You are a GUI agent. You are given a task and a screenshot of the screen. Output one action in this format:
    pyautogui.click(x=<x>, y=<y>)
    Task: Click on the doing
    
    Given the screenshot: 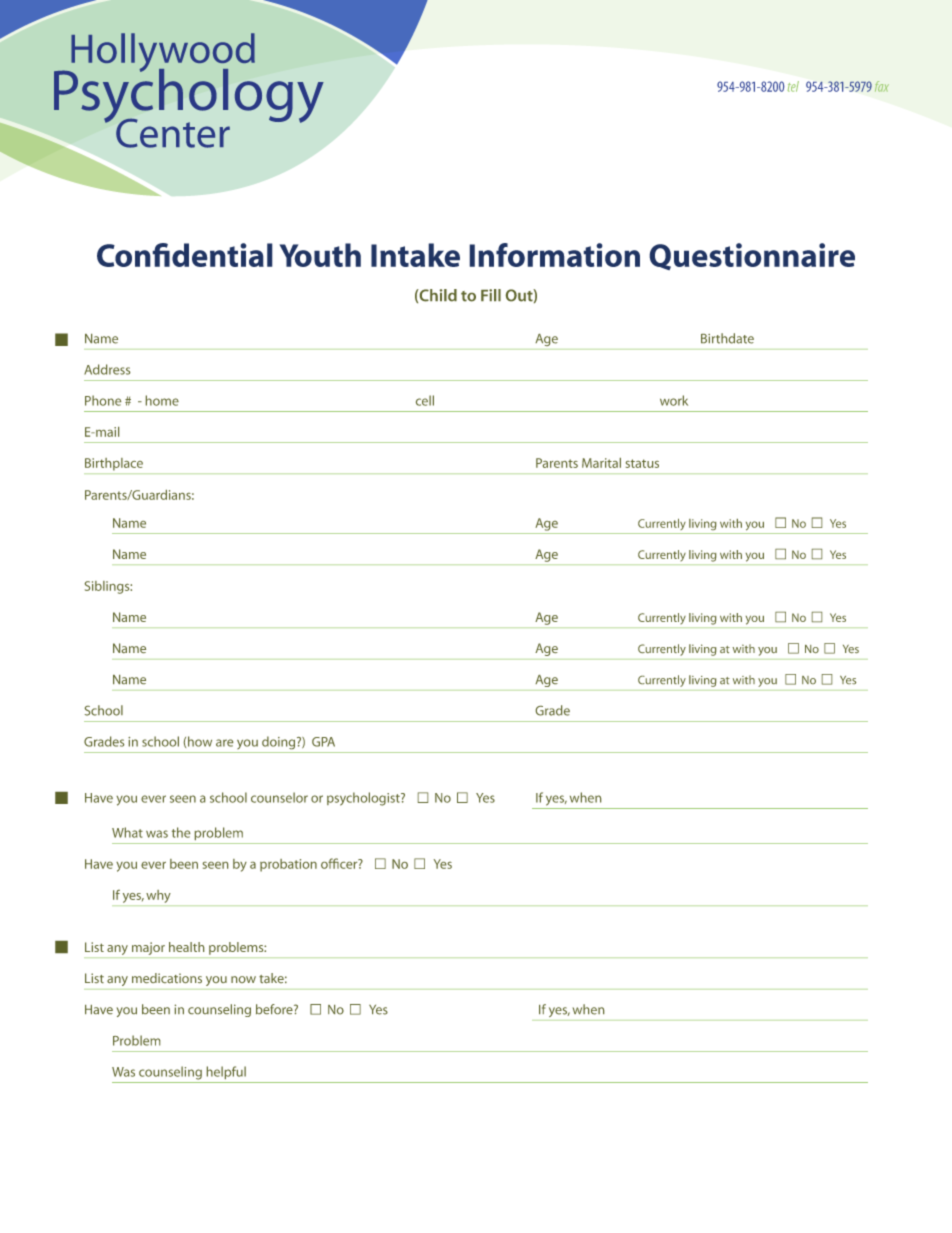 What is the action you would take?
    pyautogui.click(x=280, y=742)
